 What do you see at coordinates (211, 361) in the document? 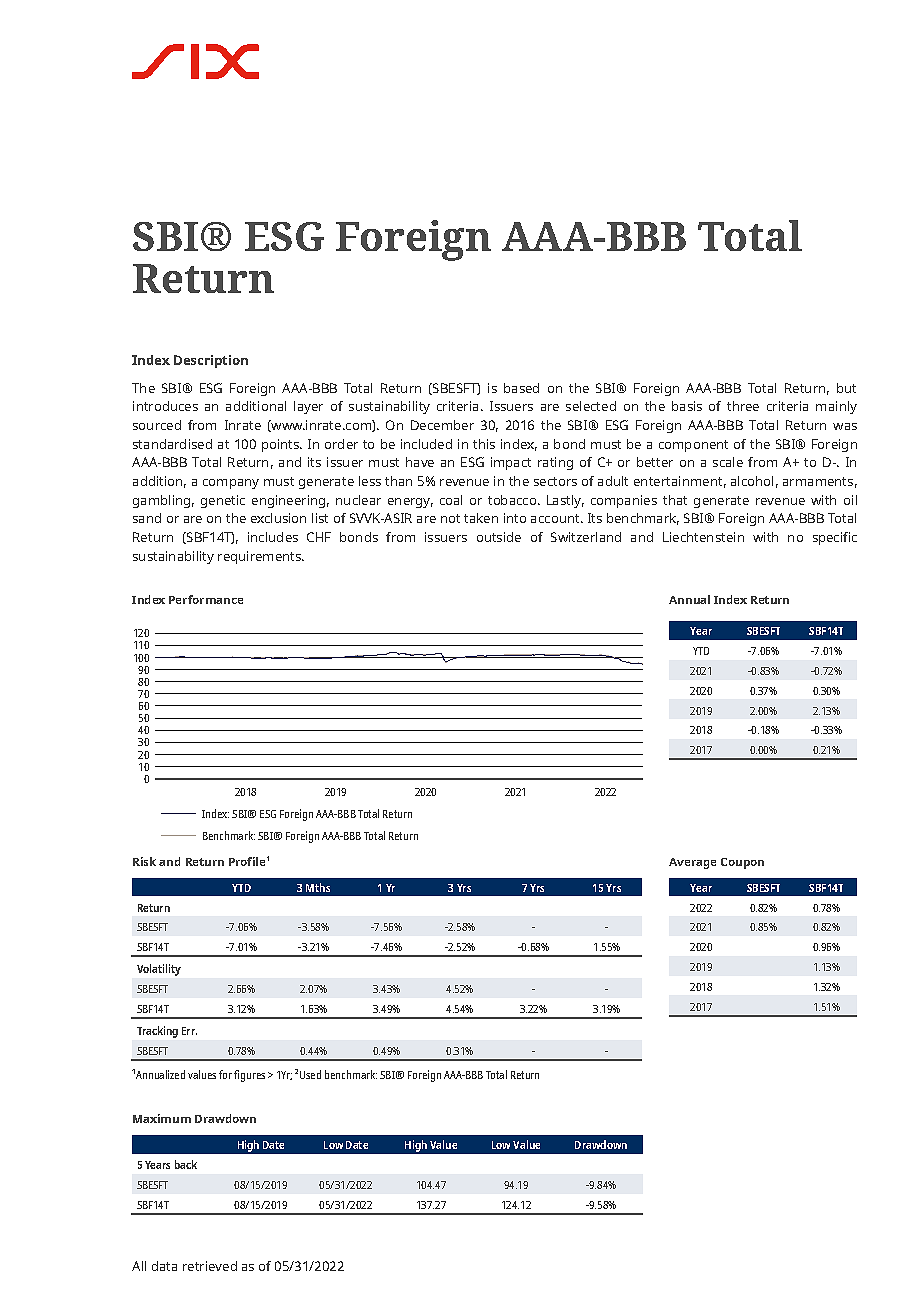
I see `Description` at bounding box center [211, 361].
